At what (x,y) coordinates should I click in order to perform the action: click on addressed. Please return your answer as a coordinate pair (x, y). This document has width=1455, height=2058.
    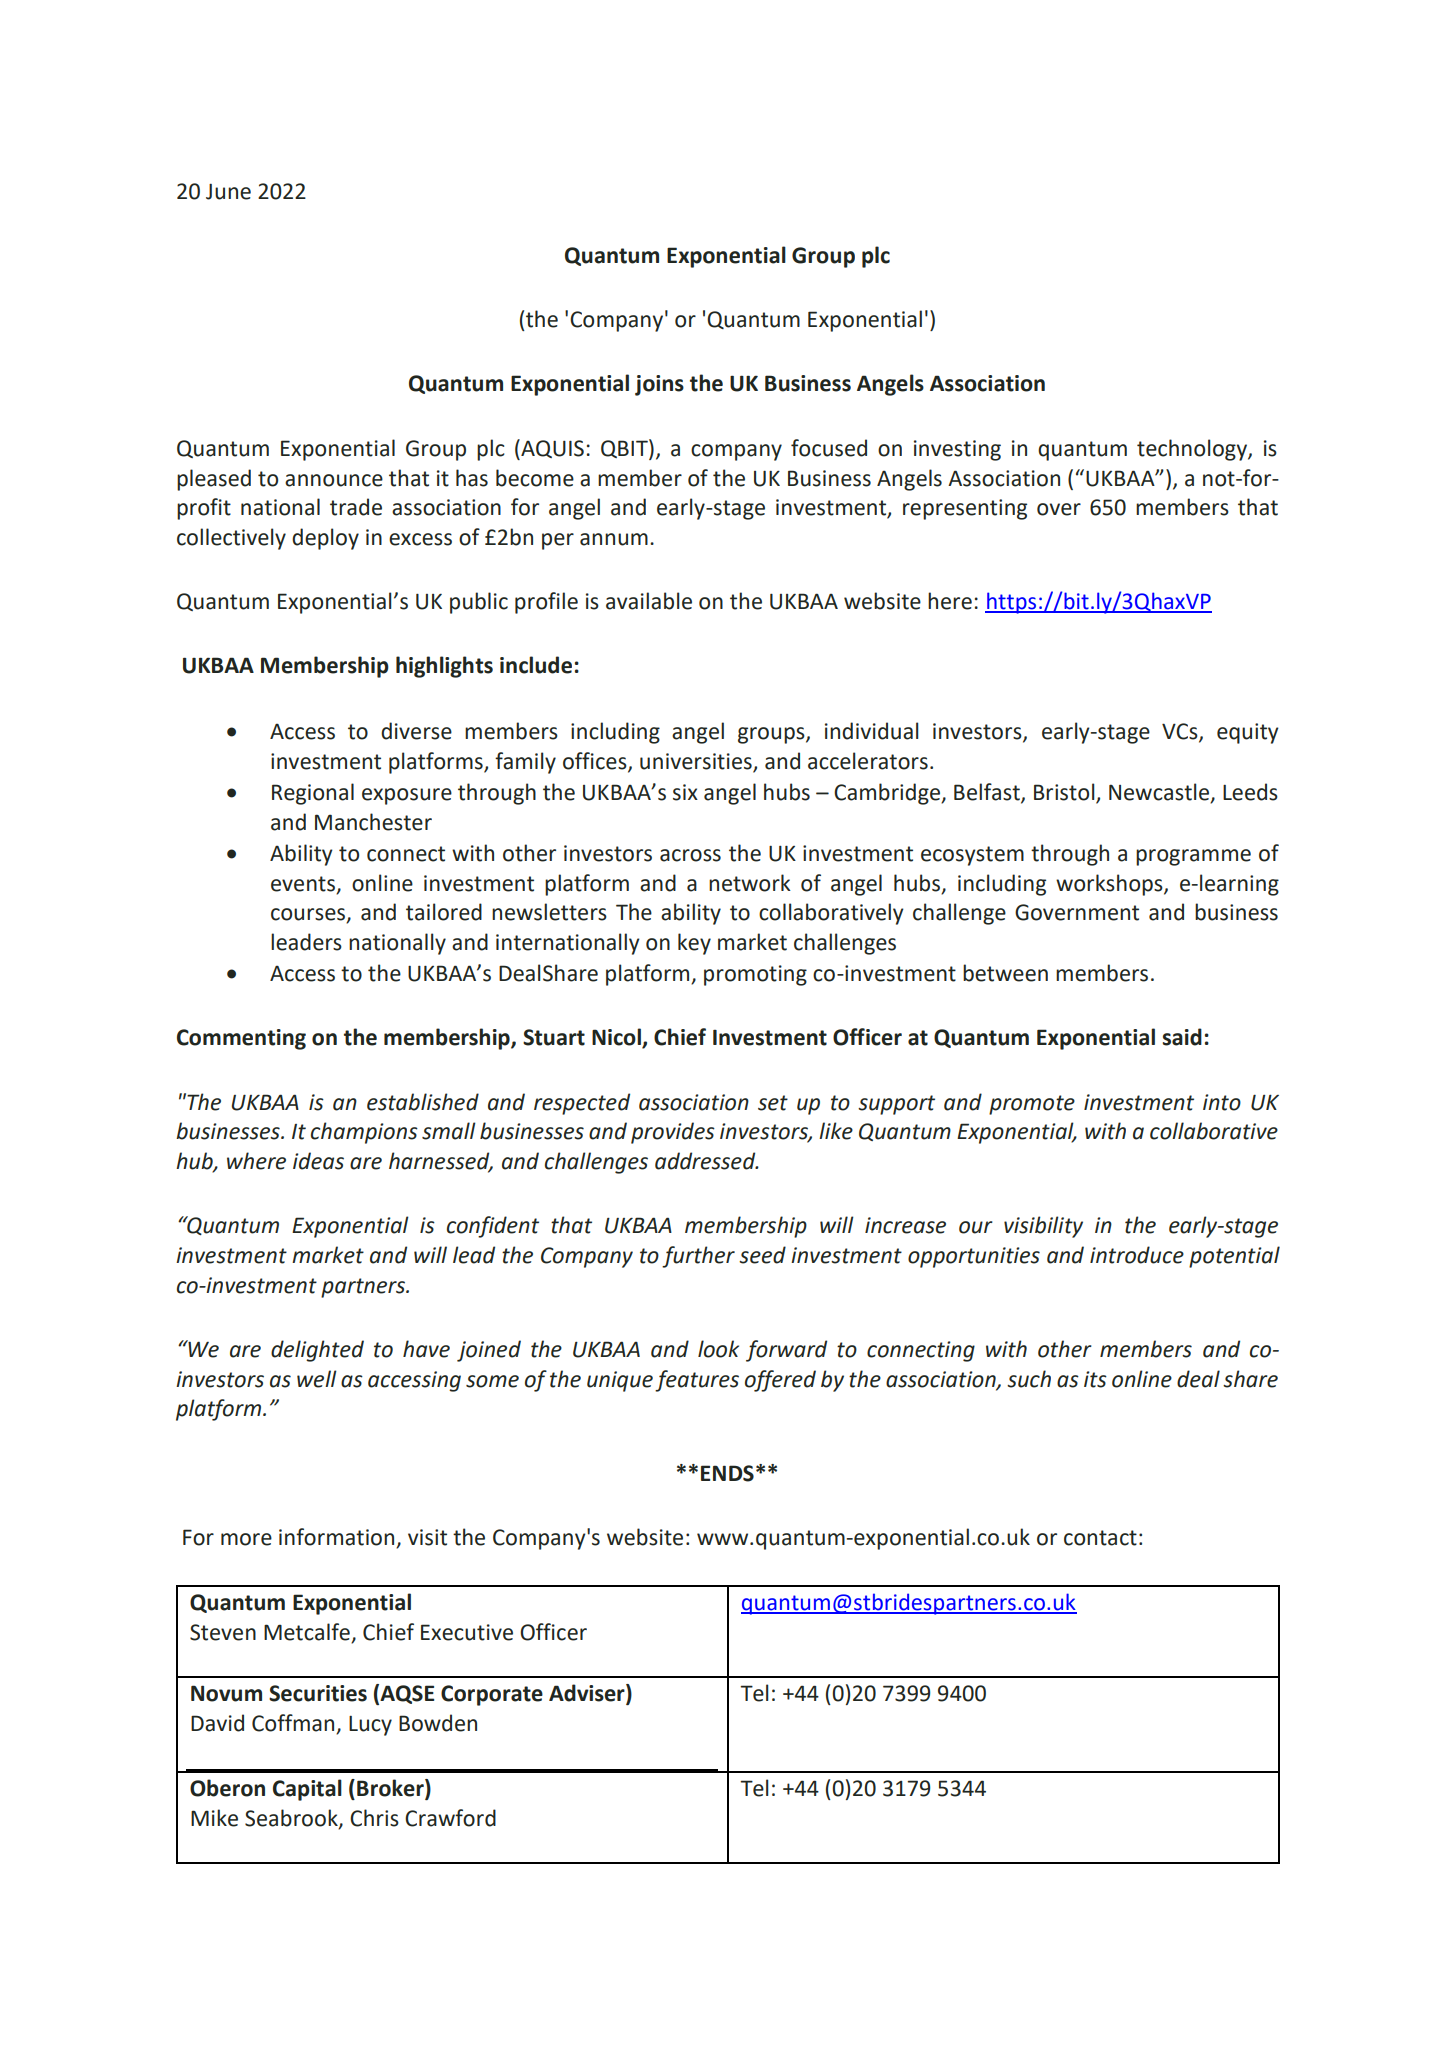
    Looking at the image, I should click on (706, 1161).
